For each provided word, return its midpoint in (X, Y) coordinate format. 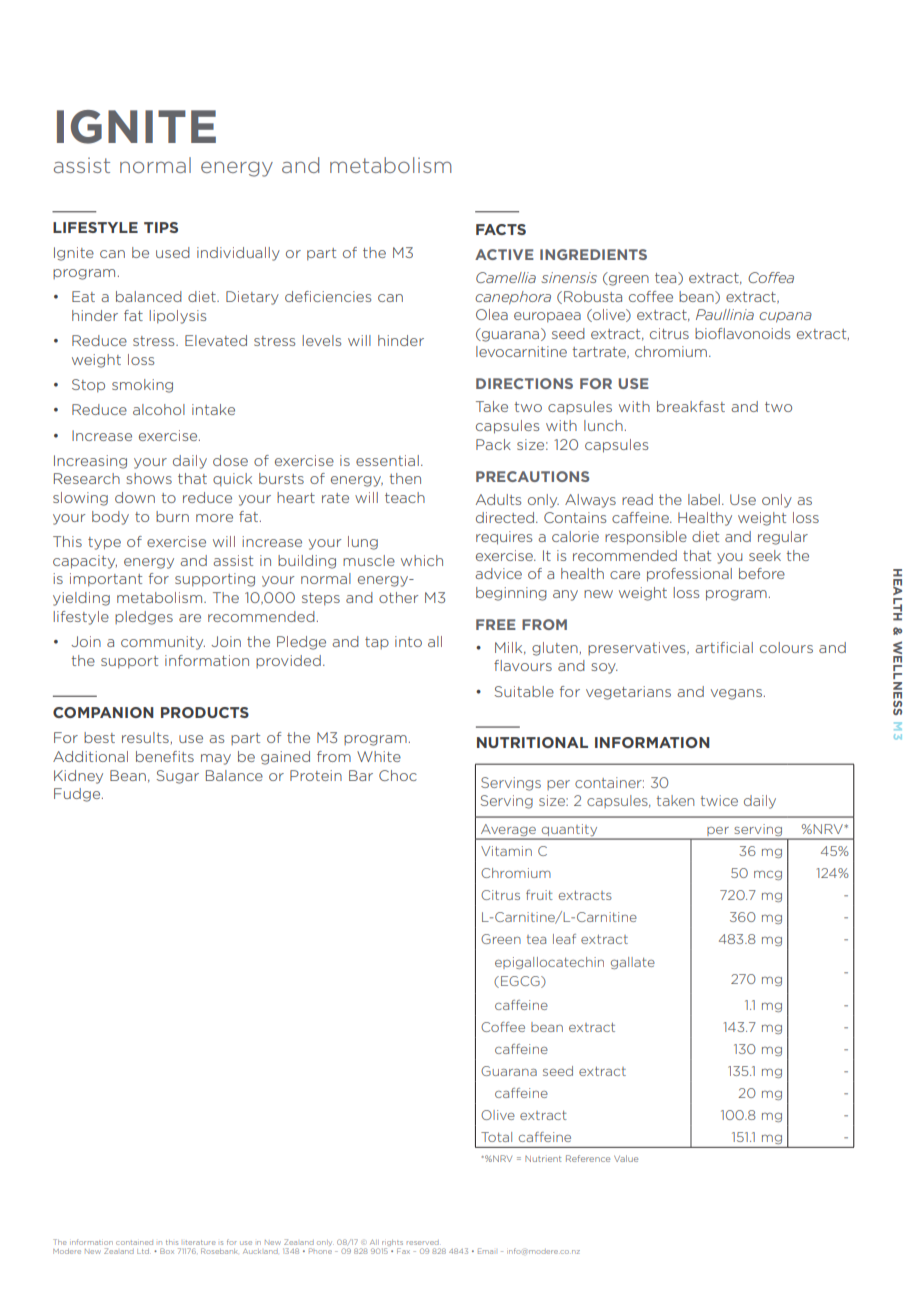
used (173, 252)
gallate (633, 963)
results (145, 737)
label (704, 499)
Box (167, 1251)
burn (172, 516)
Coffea (771, 277)
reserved (423, 1242)
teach (405, 497)
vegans (736, 694)
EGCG (521, 982)
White (379, 756)
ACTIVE (504, 254)
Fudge (78, 795)
